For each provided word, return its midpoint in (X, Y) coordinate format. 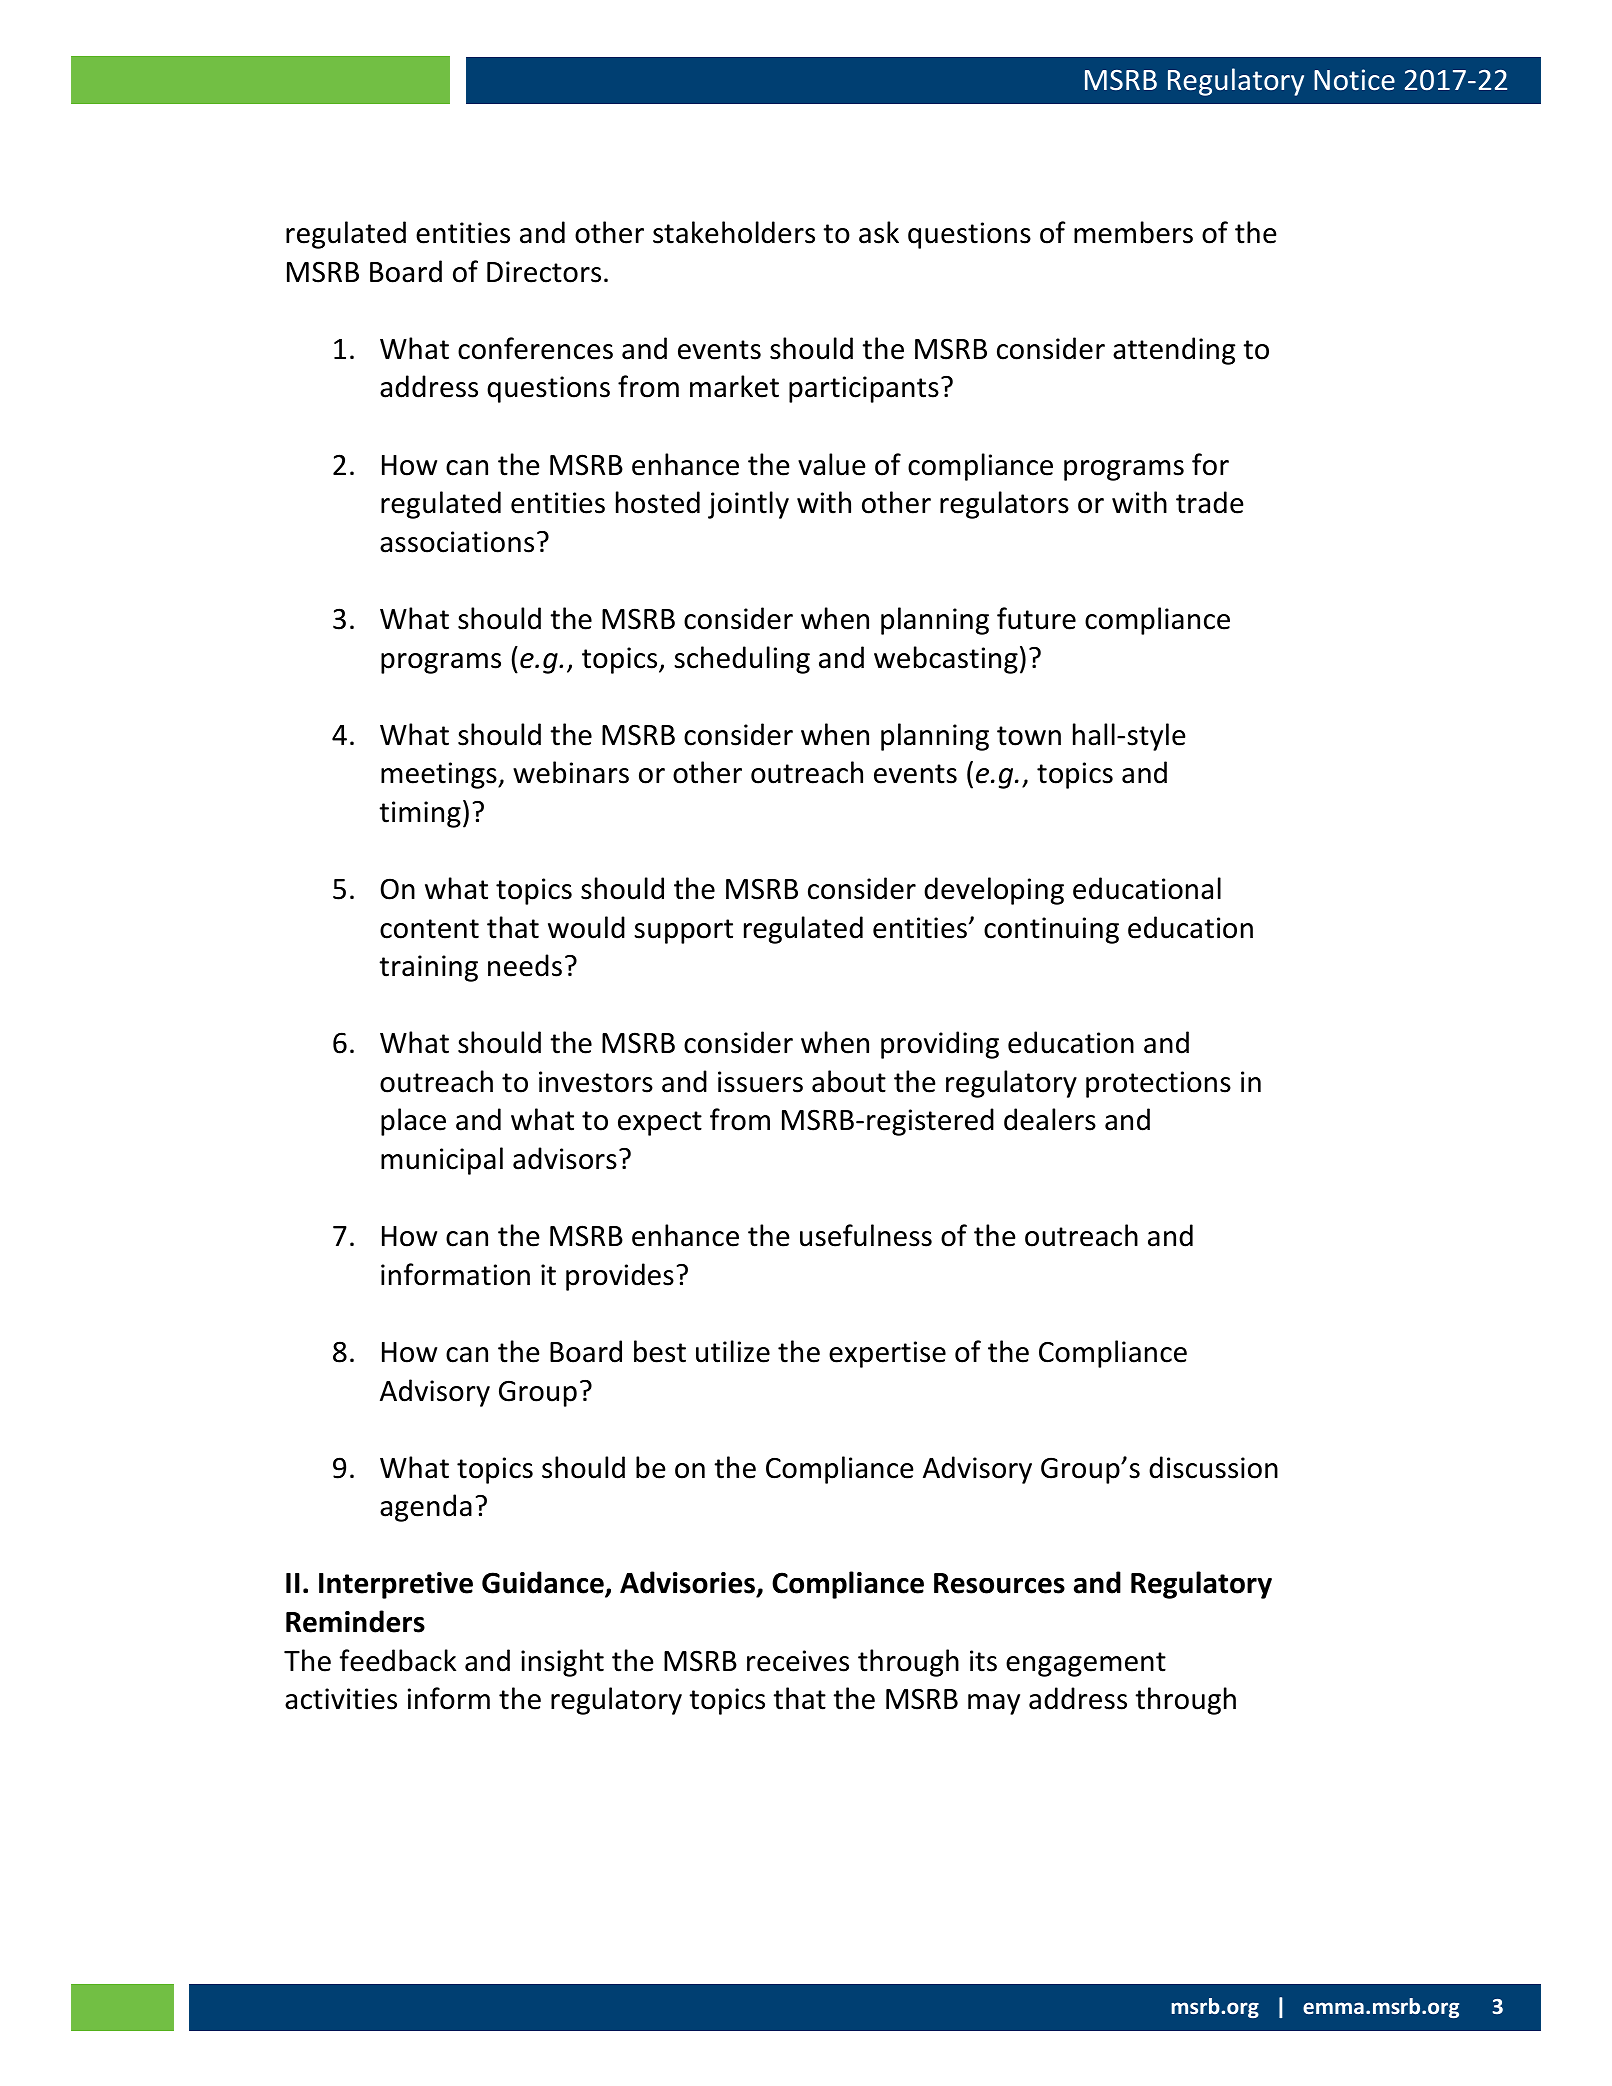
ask (879, 232)
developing (994, 891)
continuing (1051, 930)
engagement (1086, 1664)
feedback (398, 1660)
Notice (1354, 80)
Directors (544, 272)
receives (798, 1661)
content (429, 929)
